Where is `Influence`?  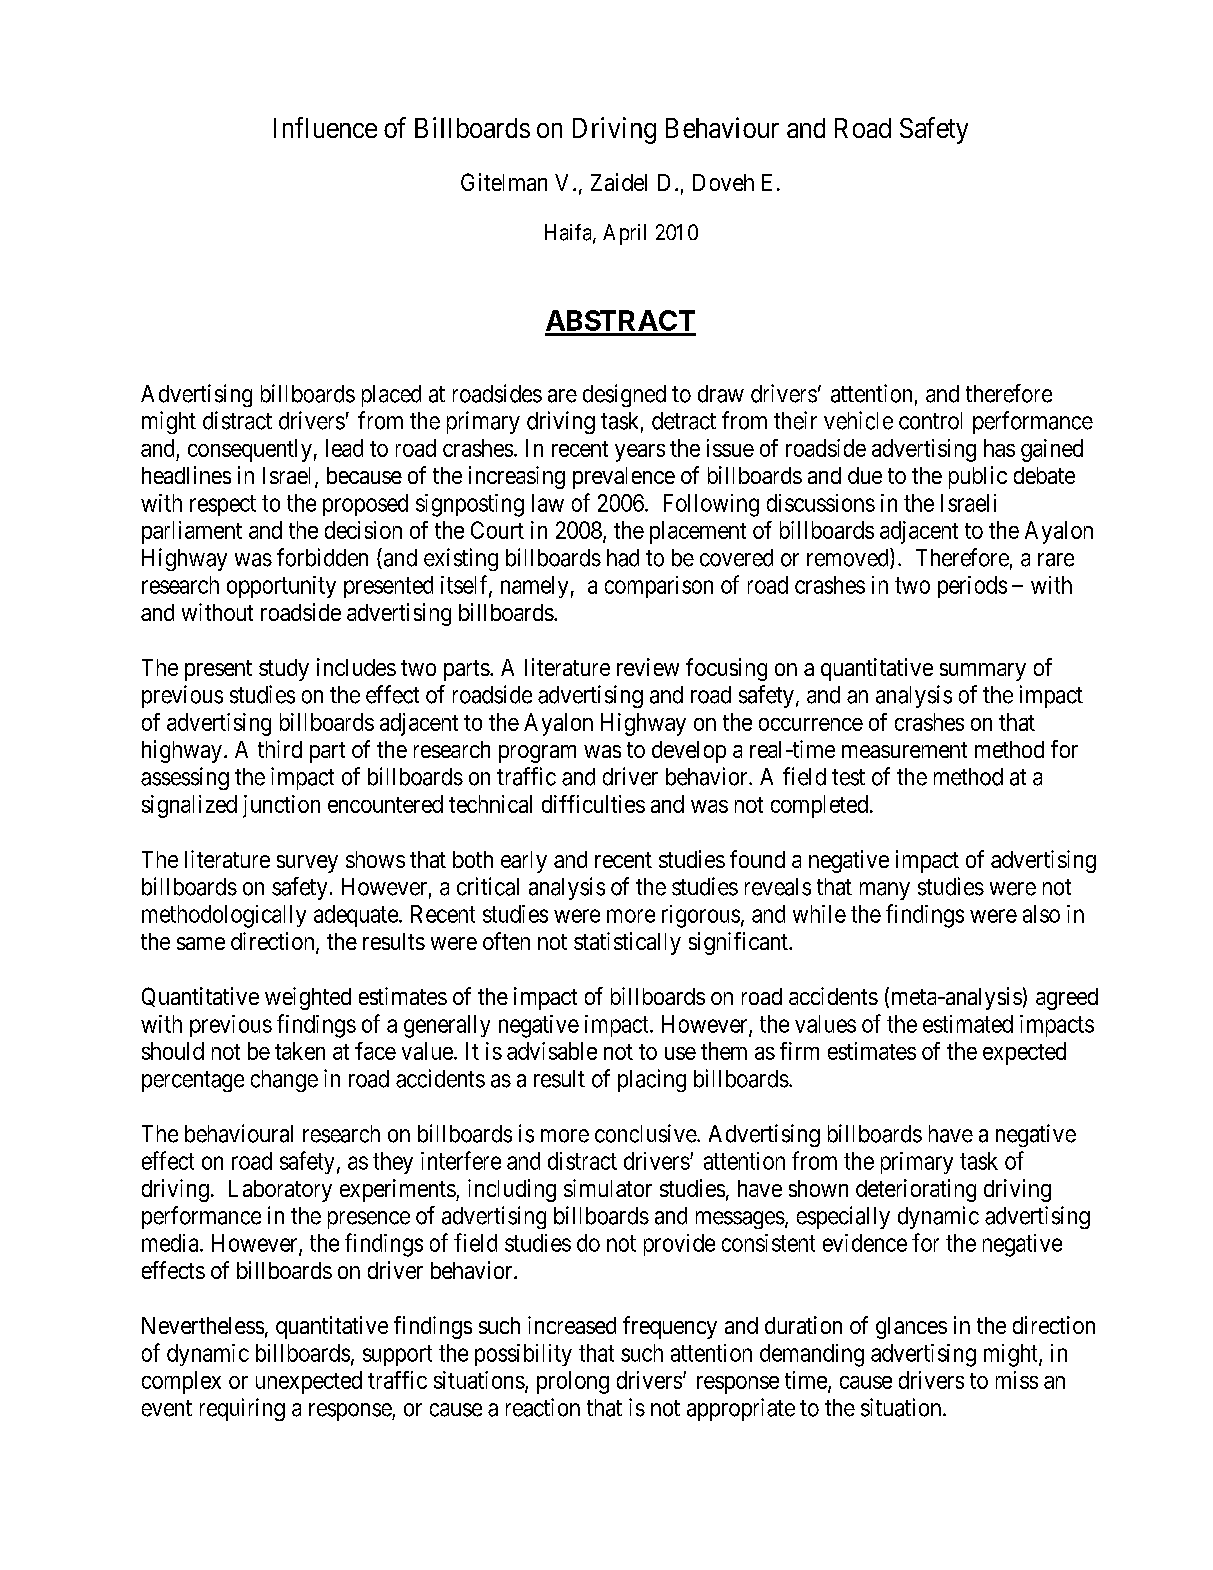
Influence is located at coordinates (325, 127).
